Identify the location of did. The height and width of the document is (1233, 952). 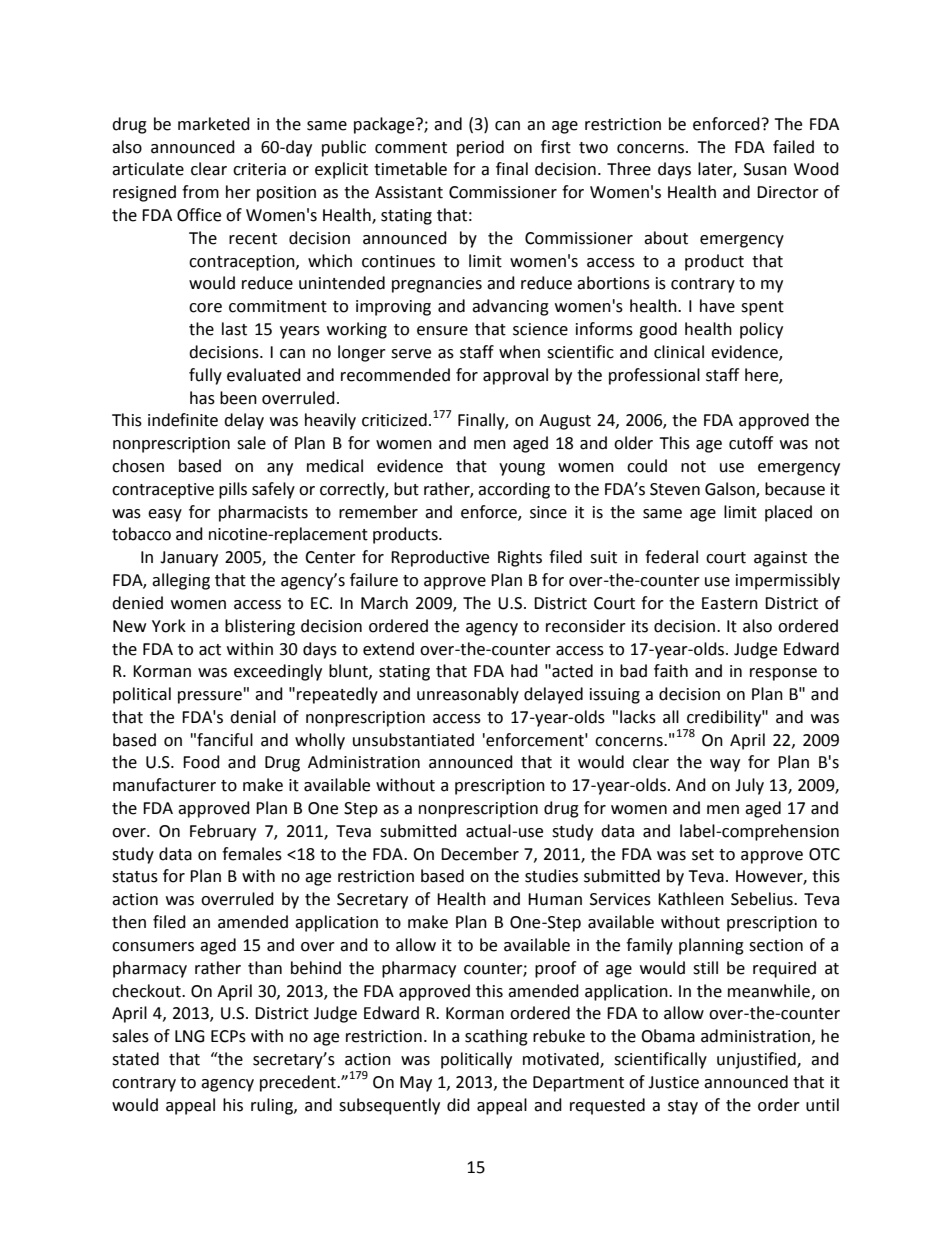
(458, 1105).
